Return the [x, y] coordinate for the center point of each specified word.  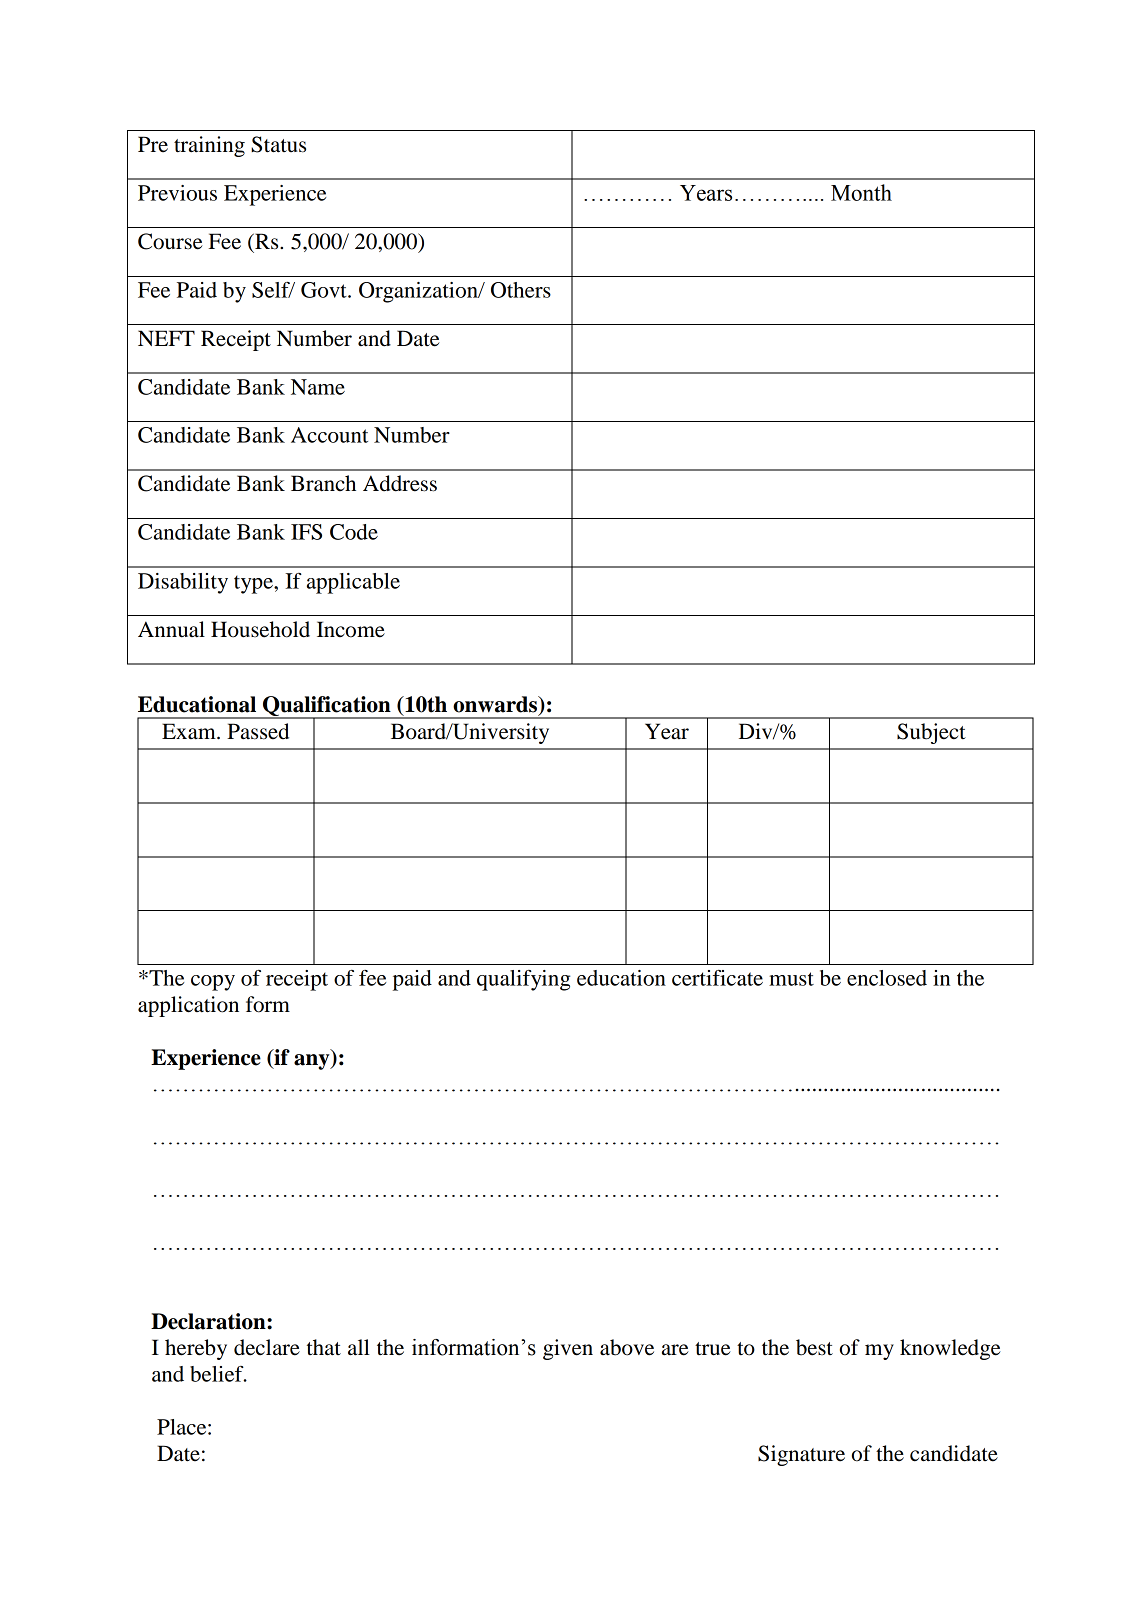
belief [218, 1374]
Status [278, 144]
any [313, 1062]
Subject [931, 733]
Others [521, 290]
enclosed [887, 978]
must [791, 979]
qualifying [523, 980]
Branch [323, 483]
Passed [258, 731]
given [568, 1349]
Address [400, 483]
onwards [496, 705]
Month [861, 192]
